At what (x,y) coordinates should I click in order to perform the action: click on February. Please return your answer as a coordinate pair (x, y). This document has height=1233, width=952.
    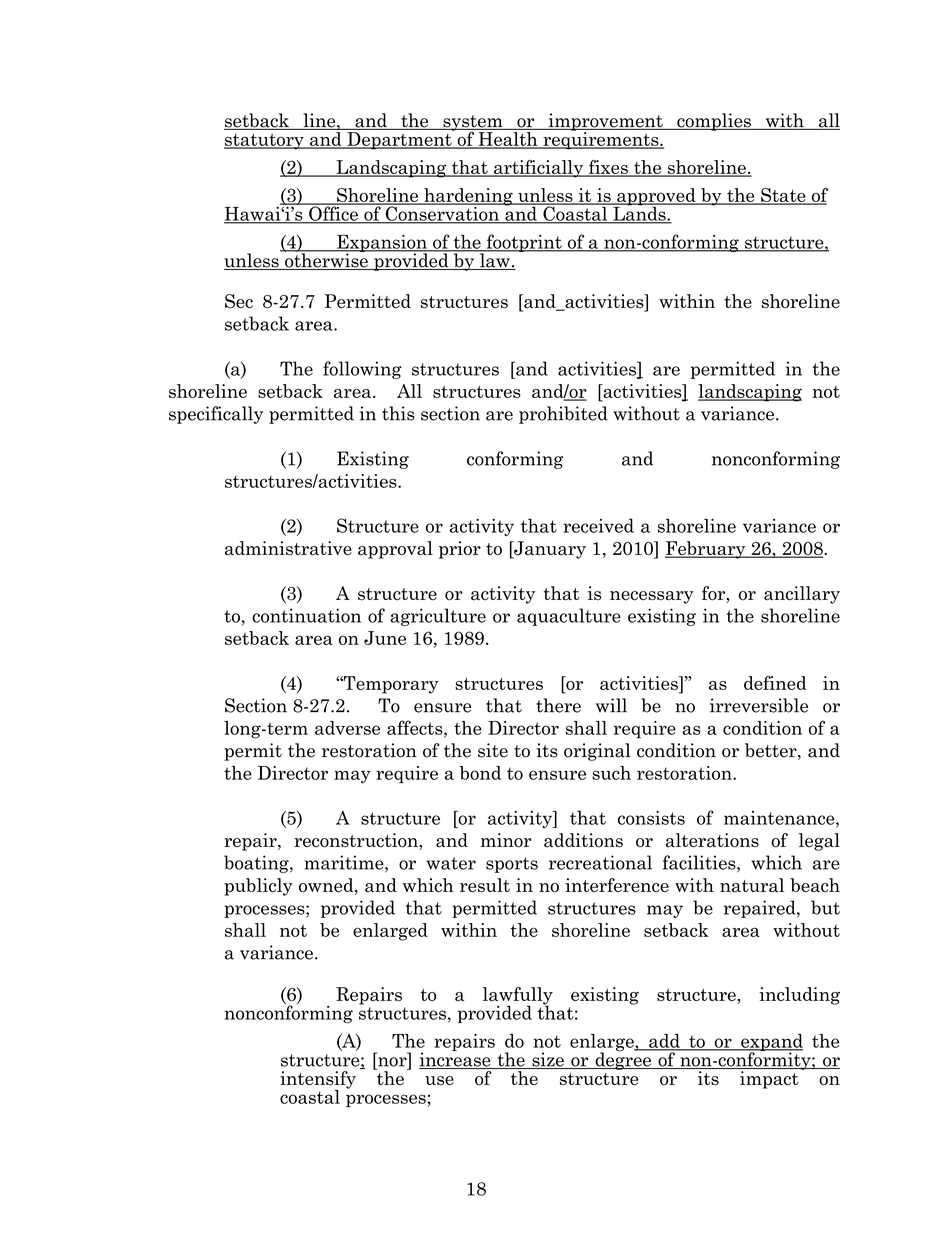
    Looking at the image, I should click on (706, 550).
